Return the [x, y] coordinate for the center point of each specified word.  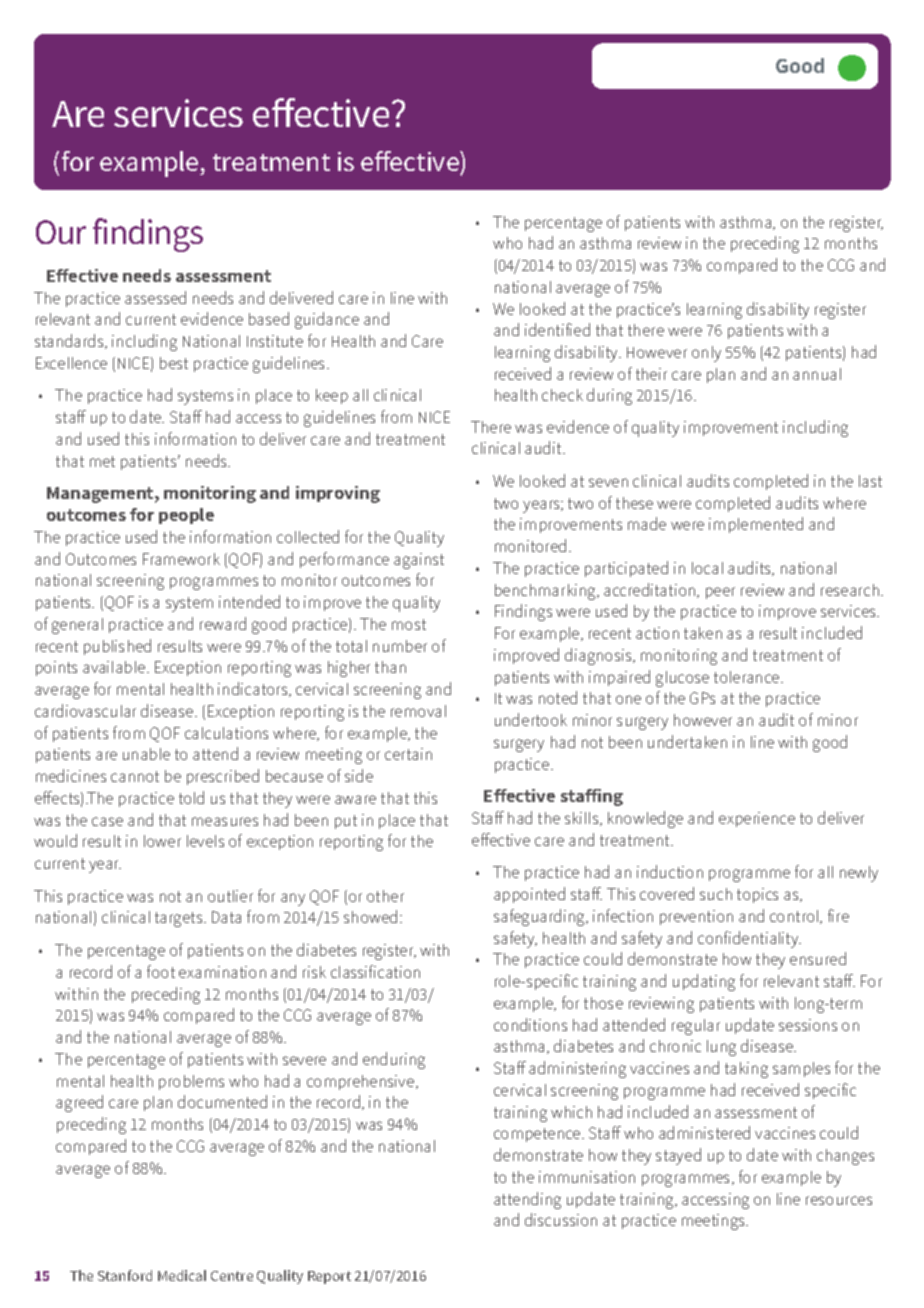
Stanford [125, 1275]
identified [557, 329]
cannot [135, 776]
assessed [155, 297]
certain [408, 754]
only [706, 354]
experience [757, 819]
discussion [561, 1219]
